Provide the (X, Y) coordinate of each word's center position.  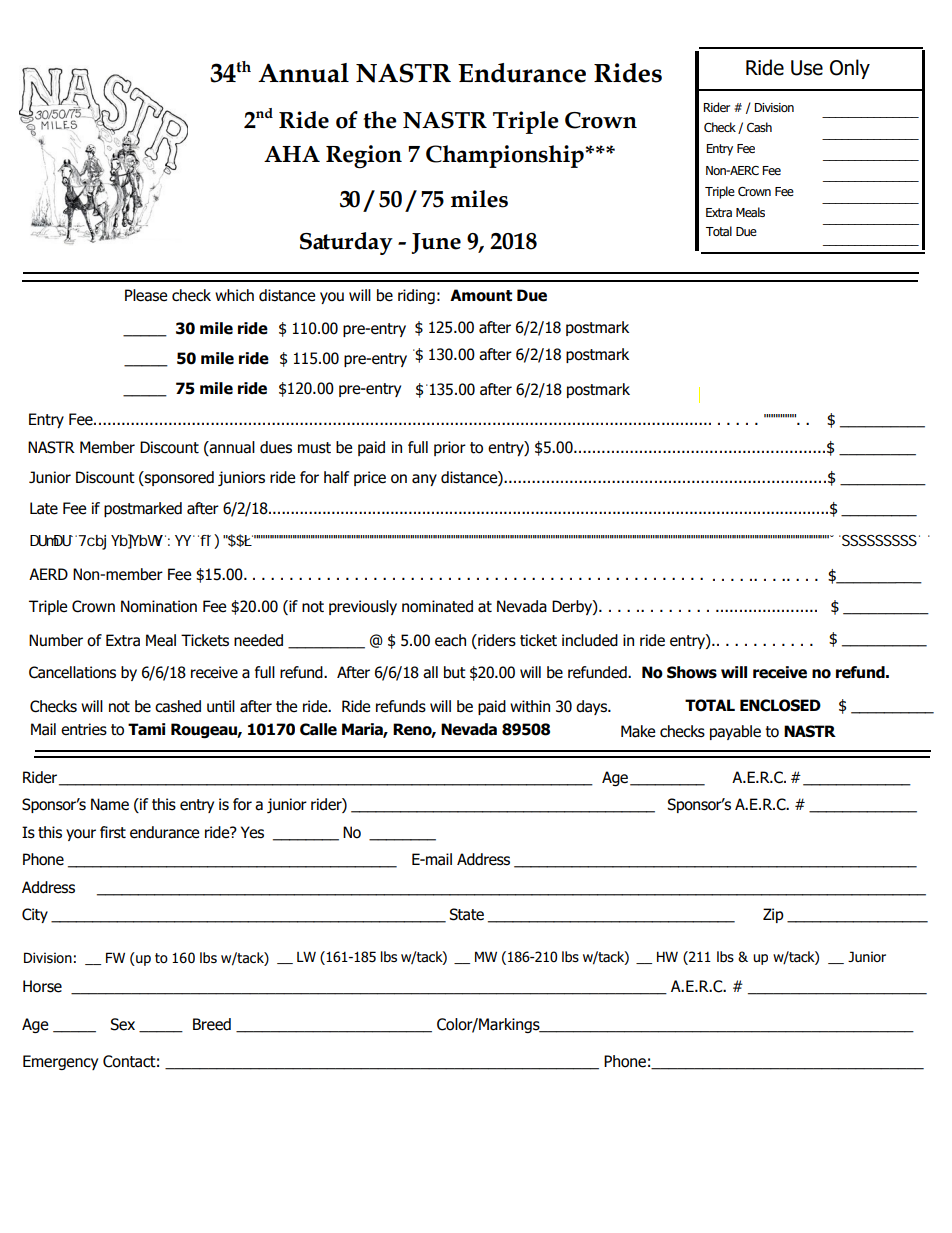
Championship (505, 156)
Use (807, 68)
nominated (437, 606)
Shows (692, 672)
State (467, 914)
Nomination (159, 606)
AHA (292, 154)
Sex (122, 1024)
